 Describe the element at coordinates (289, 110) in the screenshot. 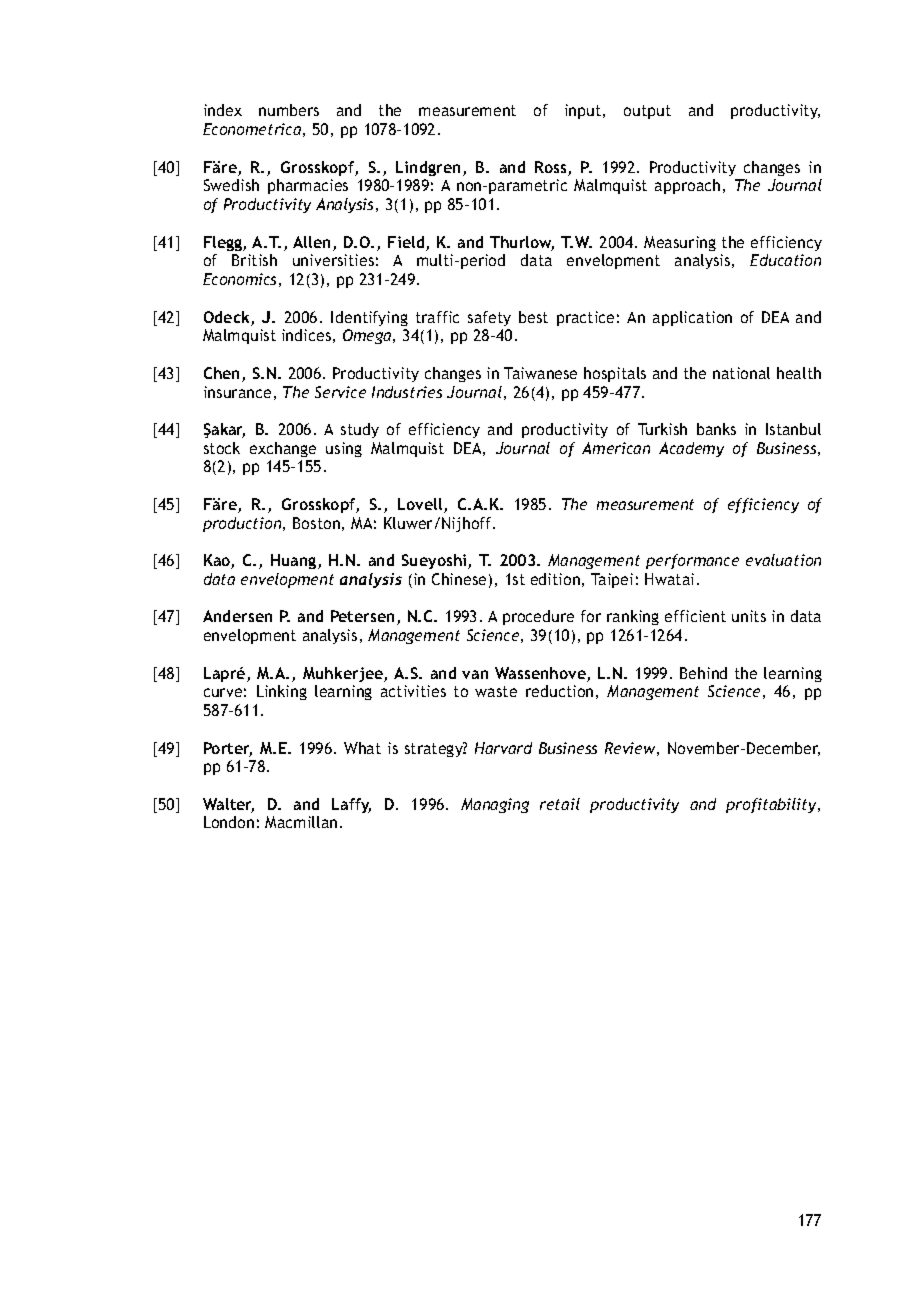

I see `numbers` at that location.
